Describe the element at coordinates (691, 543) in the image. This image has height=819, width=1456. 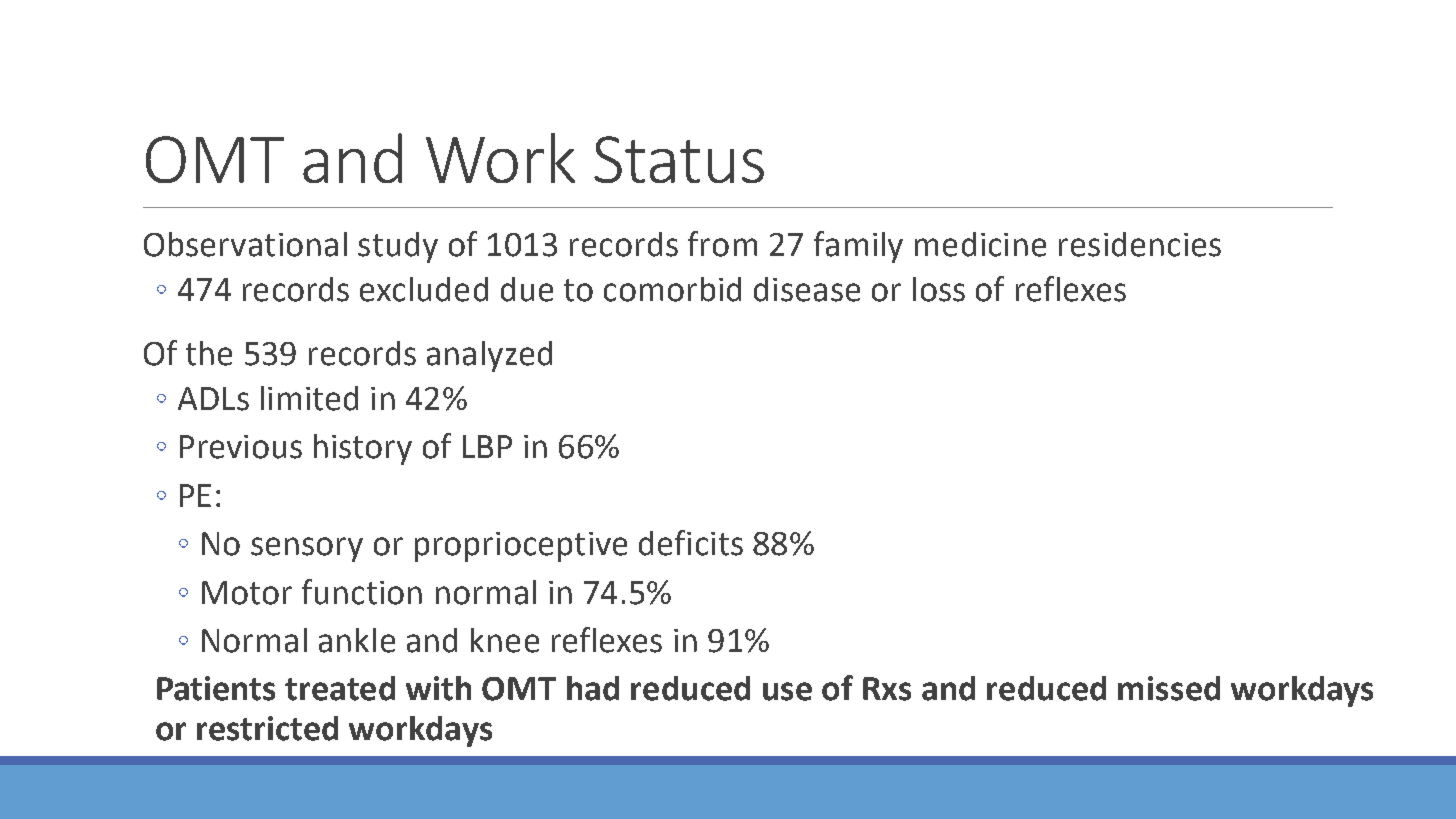
I see `deficits` at that location.
